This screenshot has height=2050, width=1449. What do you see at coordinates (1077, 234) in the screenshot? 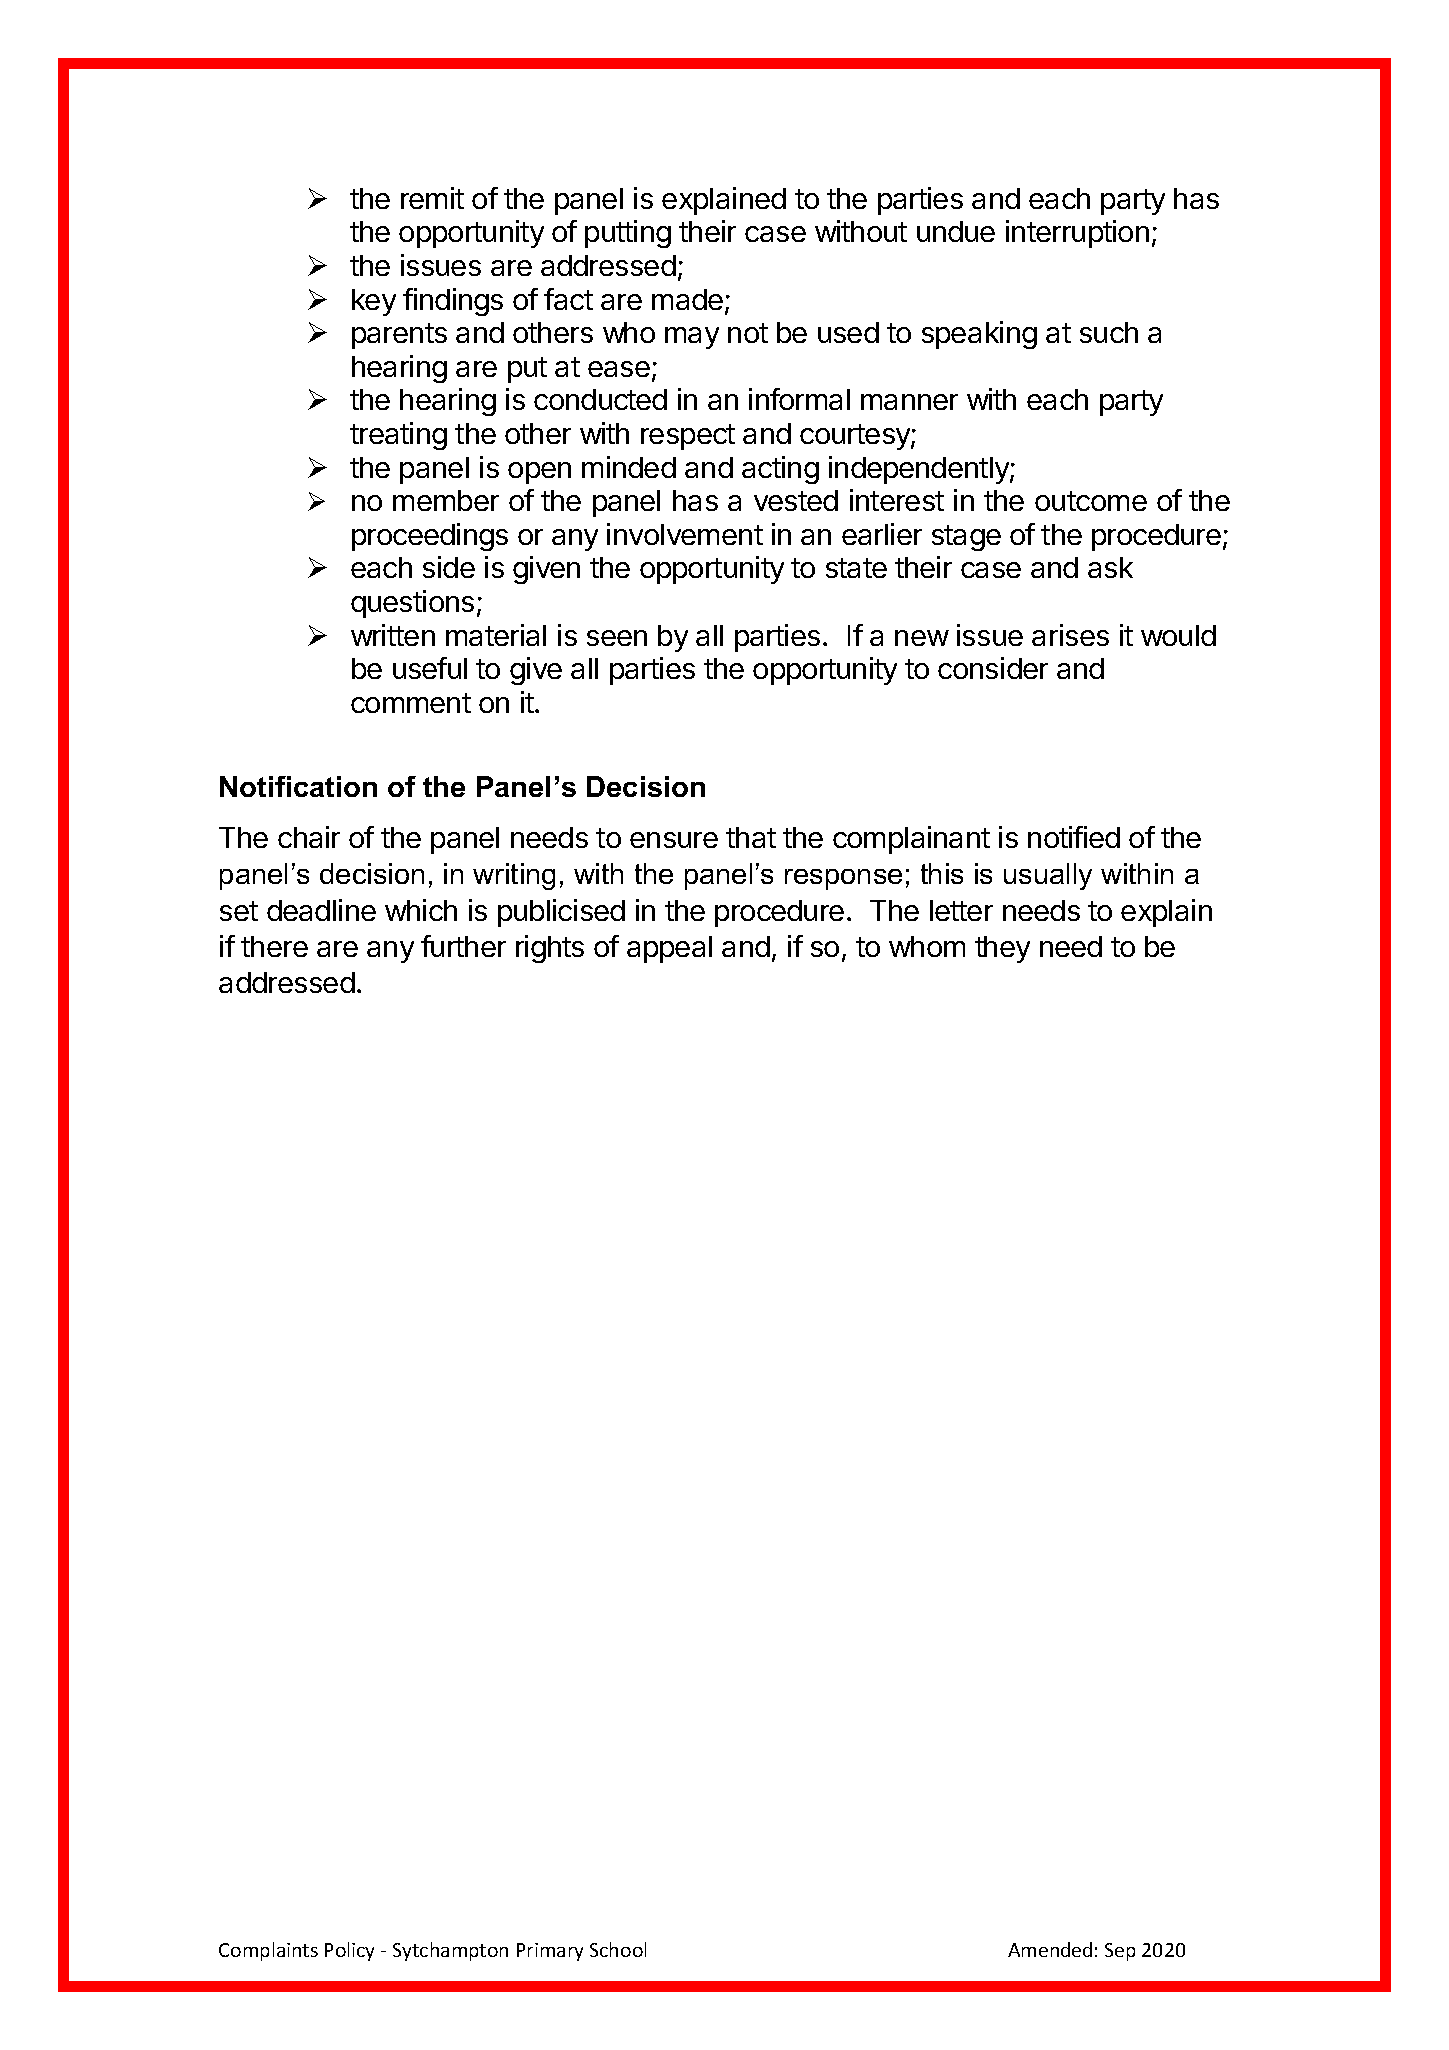
I see `interruption` at bounding box center [1077, 234].
